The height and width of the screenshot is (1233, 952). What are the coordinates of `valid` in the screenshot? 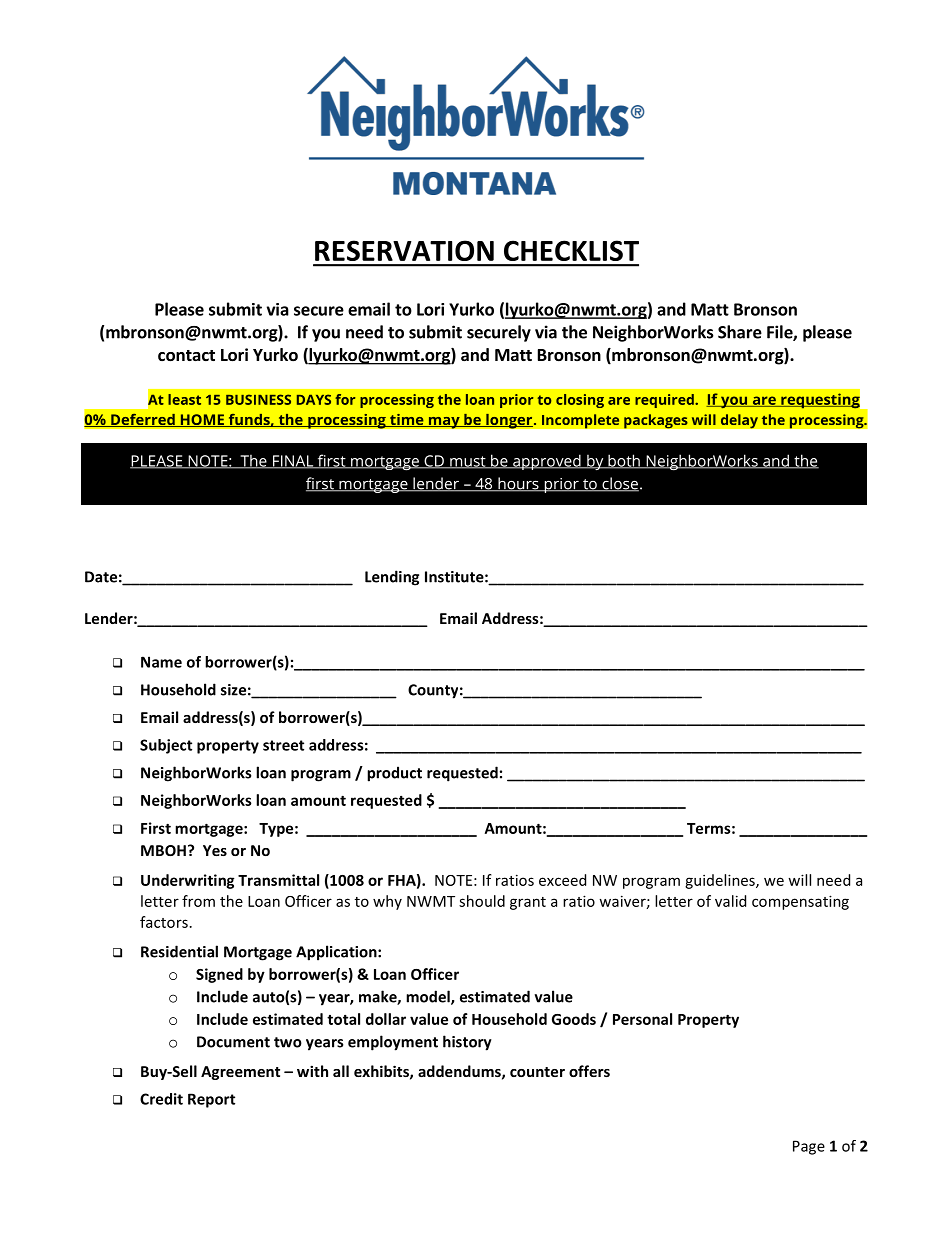 It's located at (730, 901).
